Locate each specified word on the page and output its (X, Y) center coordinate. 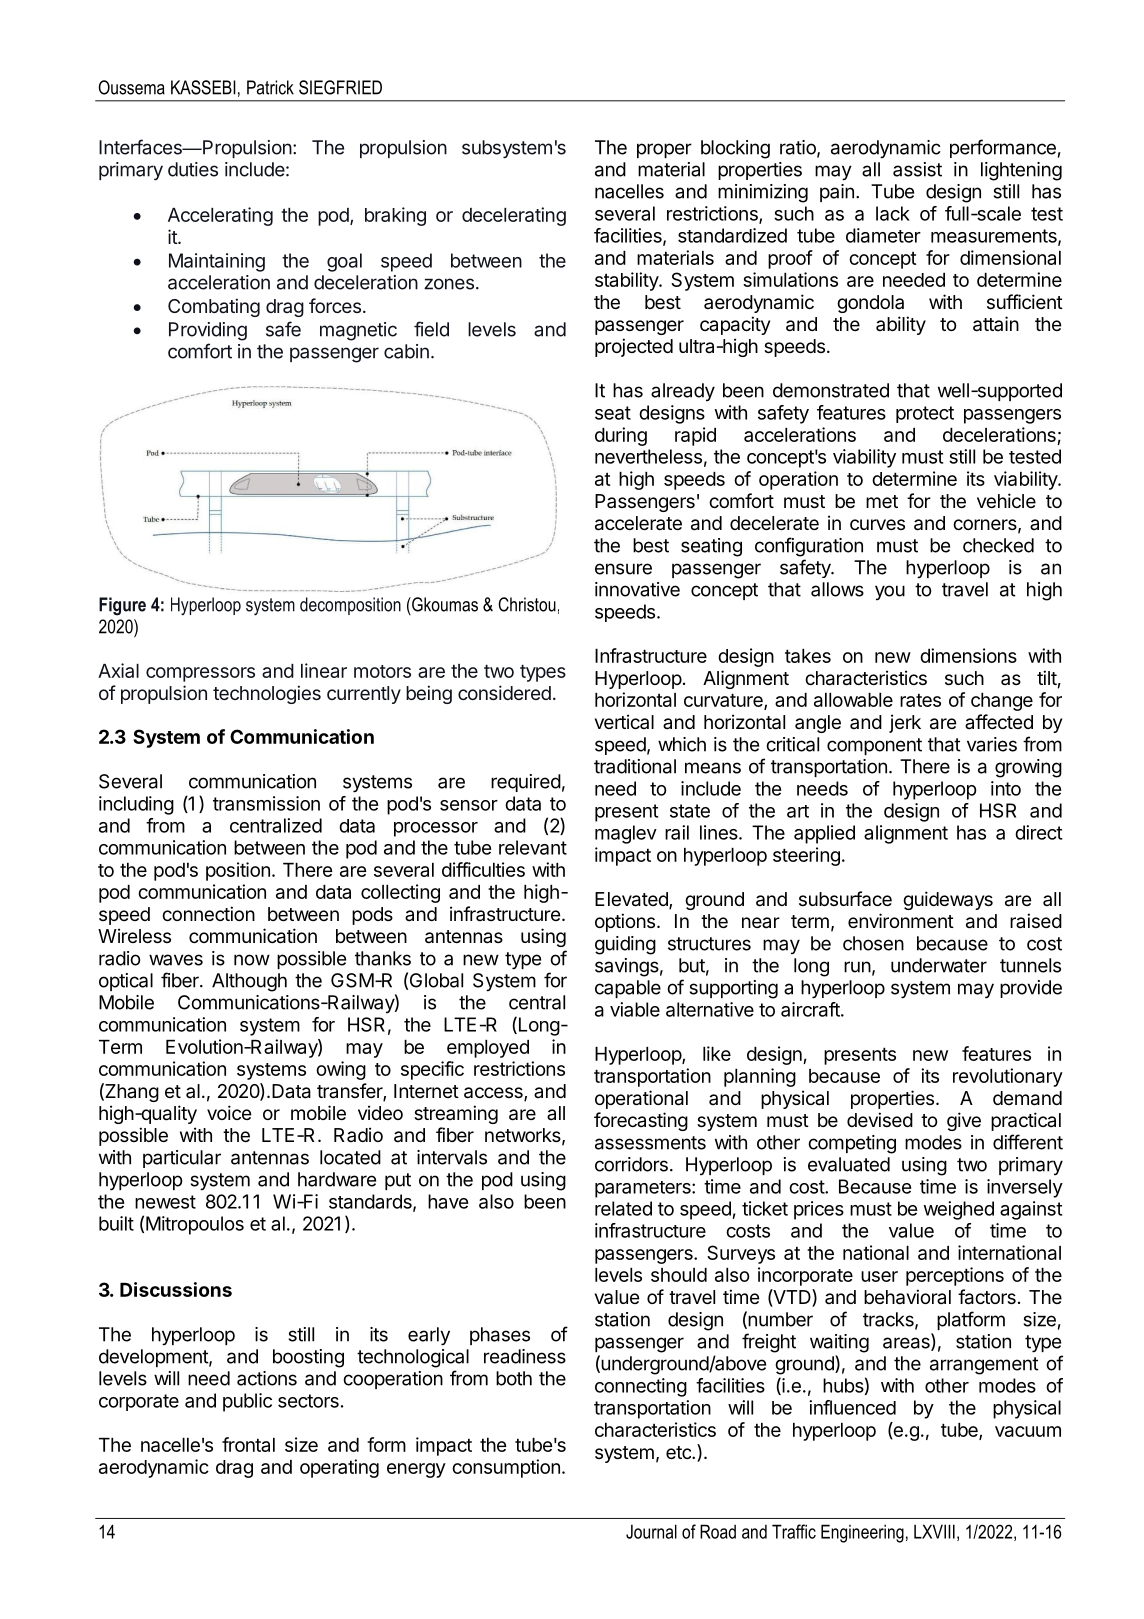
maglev (626, 834)
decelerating (514, 216)
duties (193, 169)
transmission (266, 803)
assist (917, 169)
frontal (248, 1444)
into (1006, 788)
